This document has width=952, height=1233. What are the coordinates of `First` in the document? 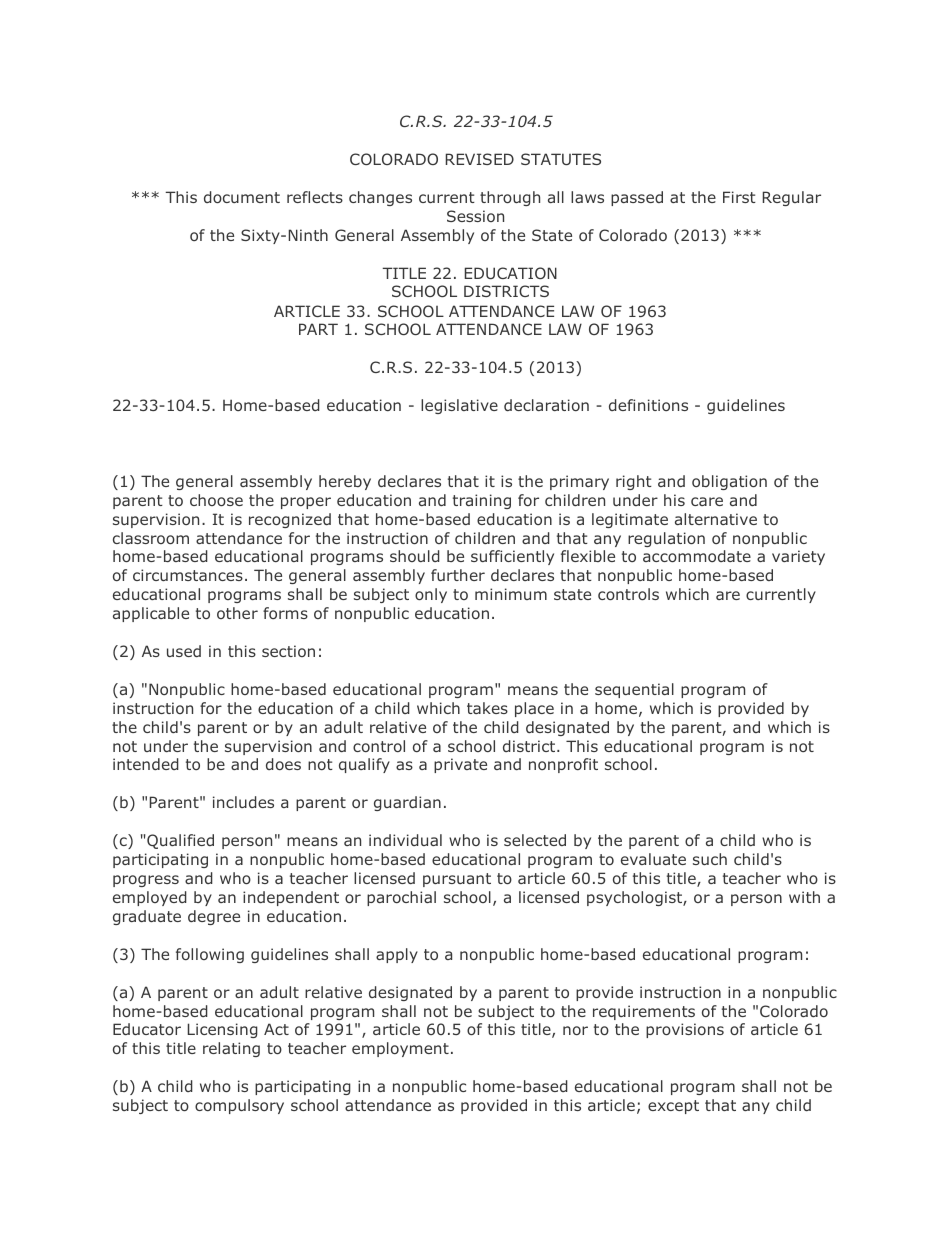 It's located at (739, 197).
